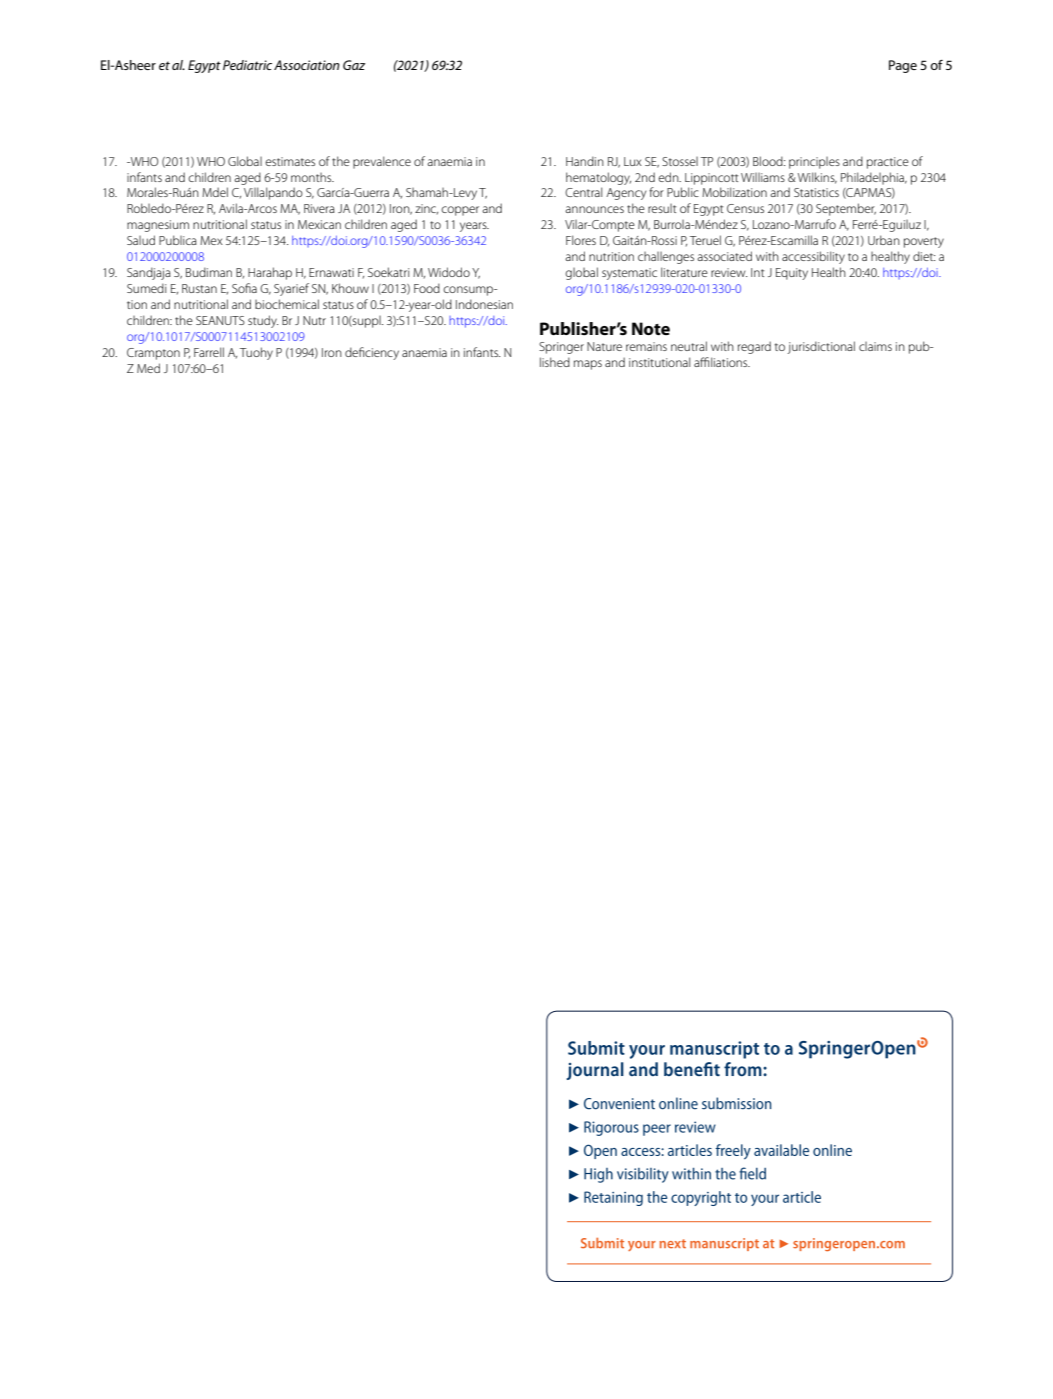 The width and height of the document is (1053, 1399). Describe the element at coordinates (813, 257) in the document. I see `accessibility` at that location.
